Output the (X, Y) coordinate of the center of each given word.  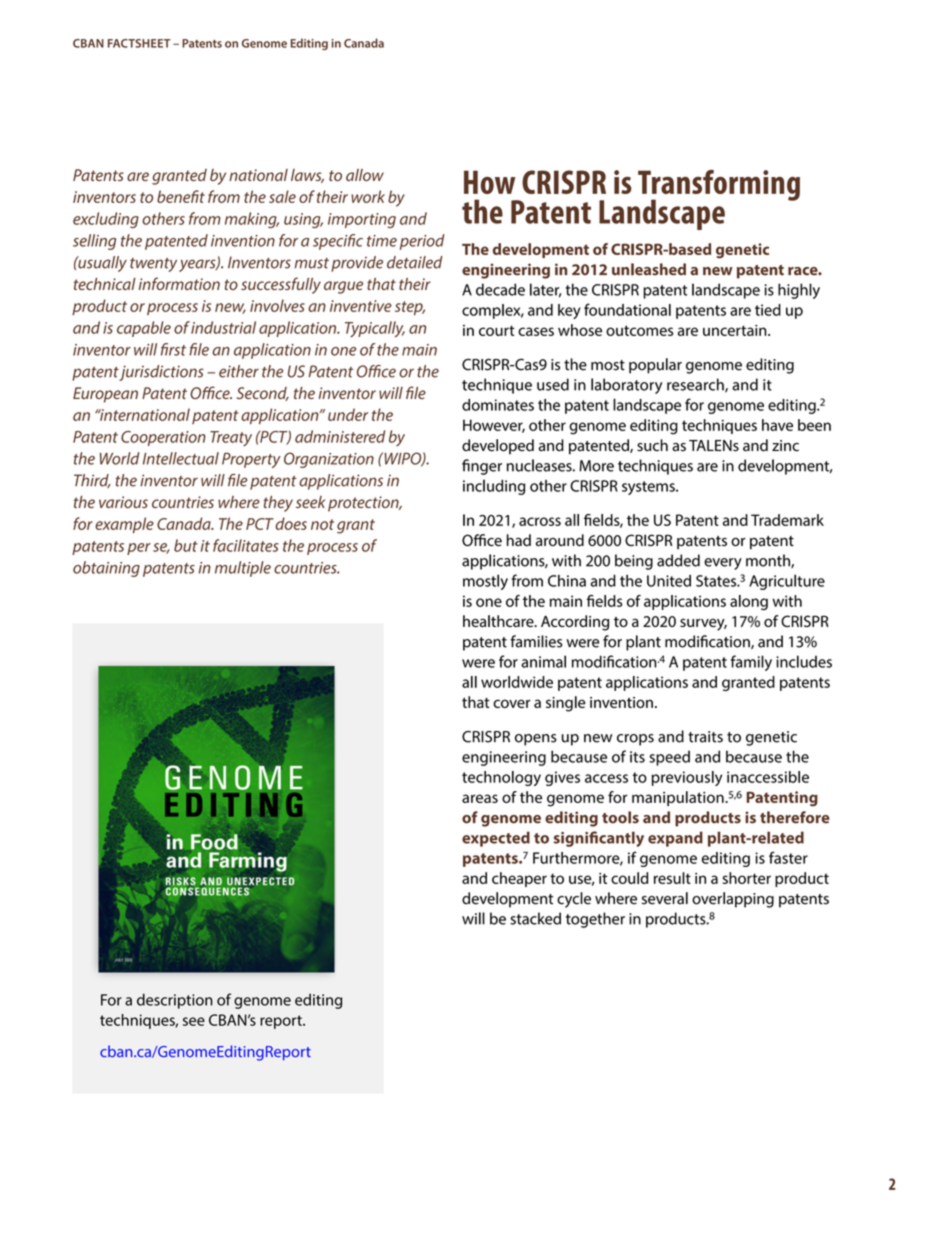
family (751, 663)
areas (480, 798)
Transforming (719, 186)
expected (496, 839)
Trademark (787, 520)
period (422, 242)
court (497, 330)
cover (512, 703)
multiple (243, 569)
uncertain (736, 330)
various (123, 502)
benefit (181, 196)
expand (675, 839)
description (175, 1001)
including (494, 487)
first (173, 349)
